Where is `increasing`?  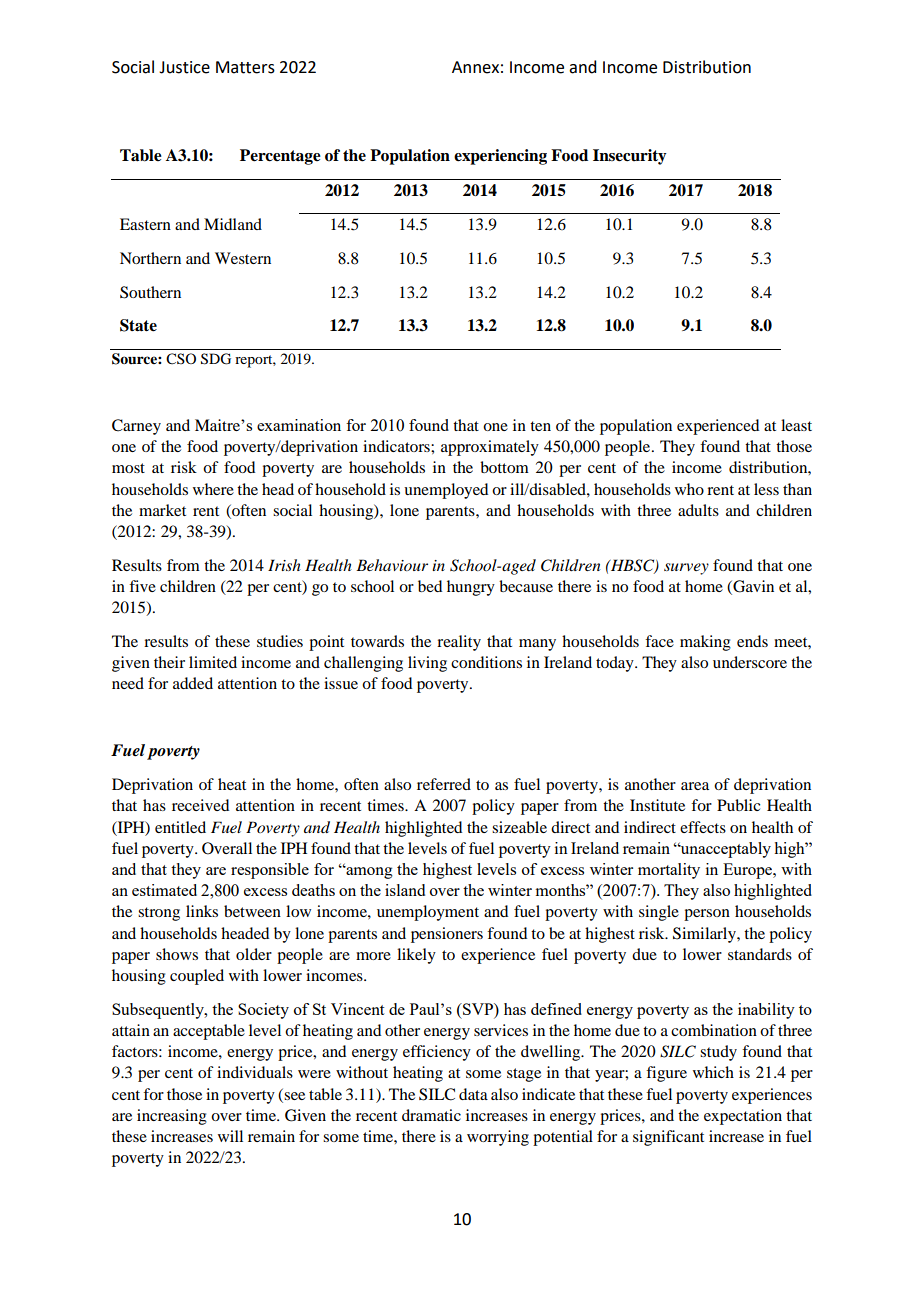
increasing is located at coordinates (172, 1117).
